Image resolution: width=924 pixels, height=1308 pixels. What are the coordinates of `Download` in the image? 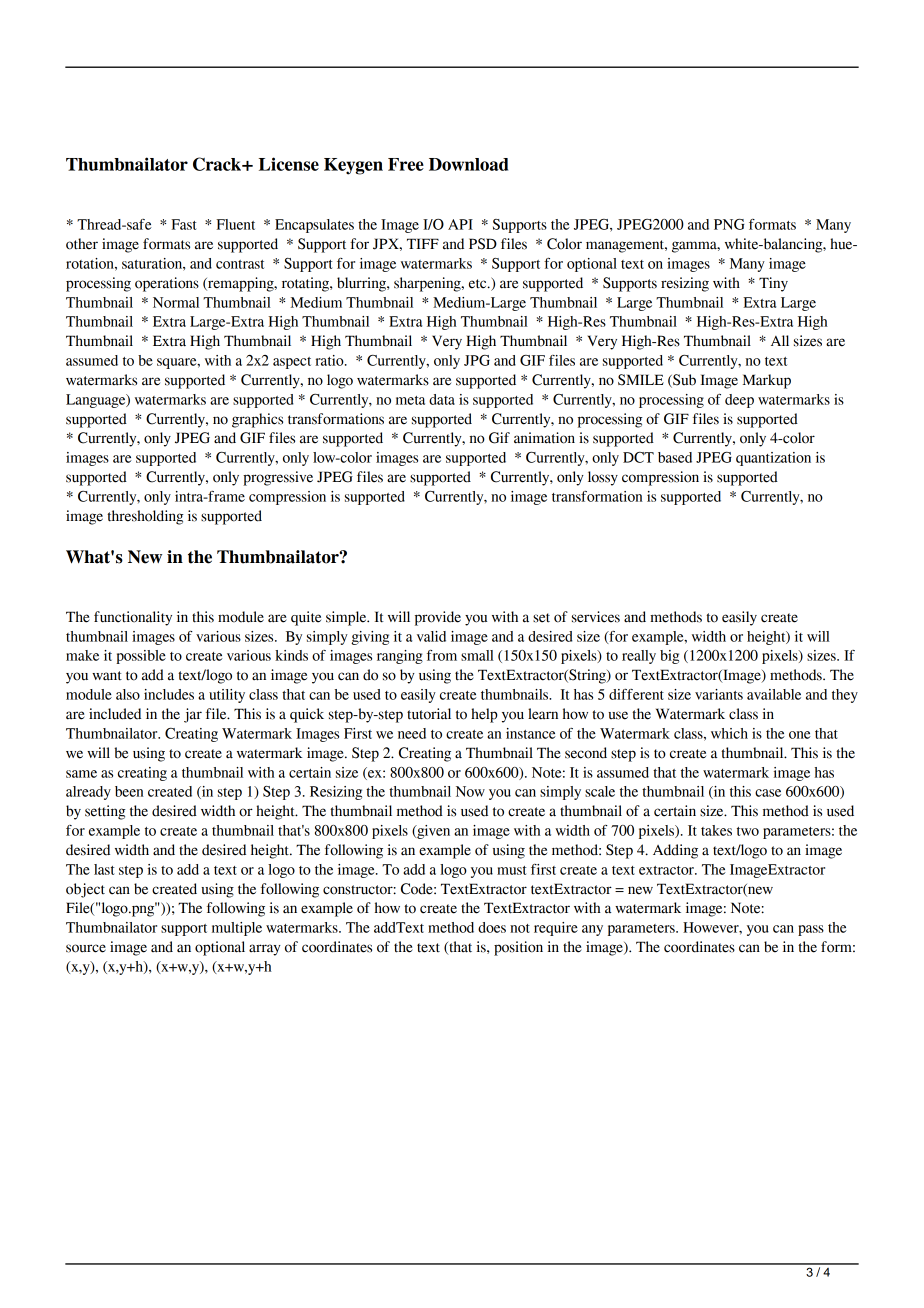 It's located at (468, 164).
